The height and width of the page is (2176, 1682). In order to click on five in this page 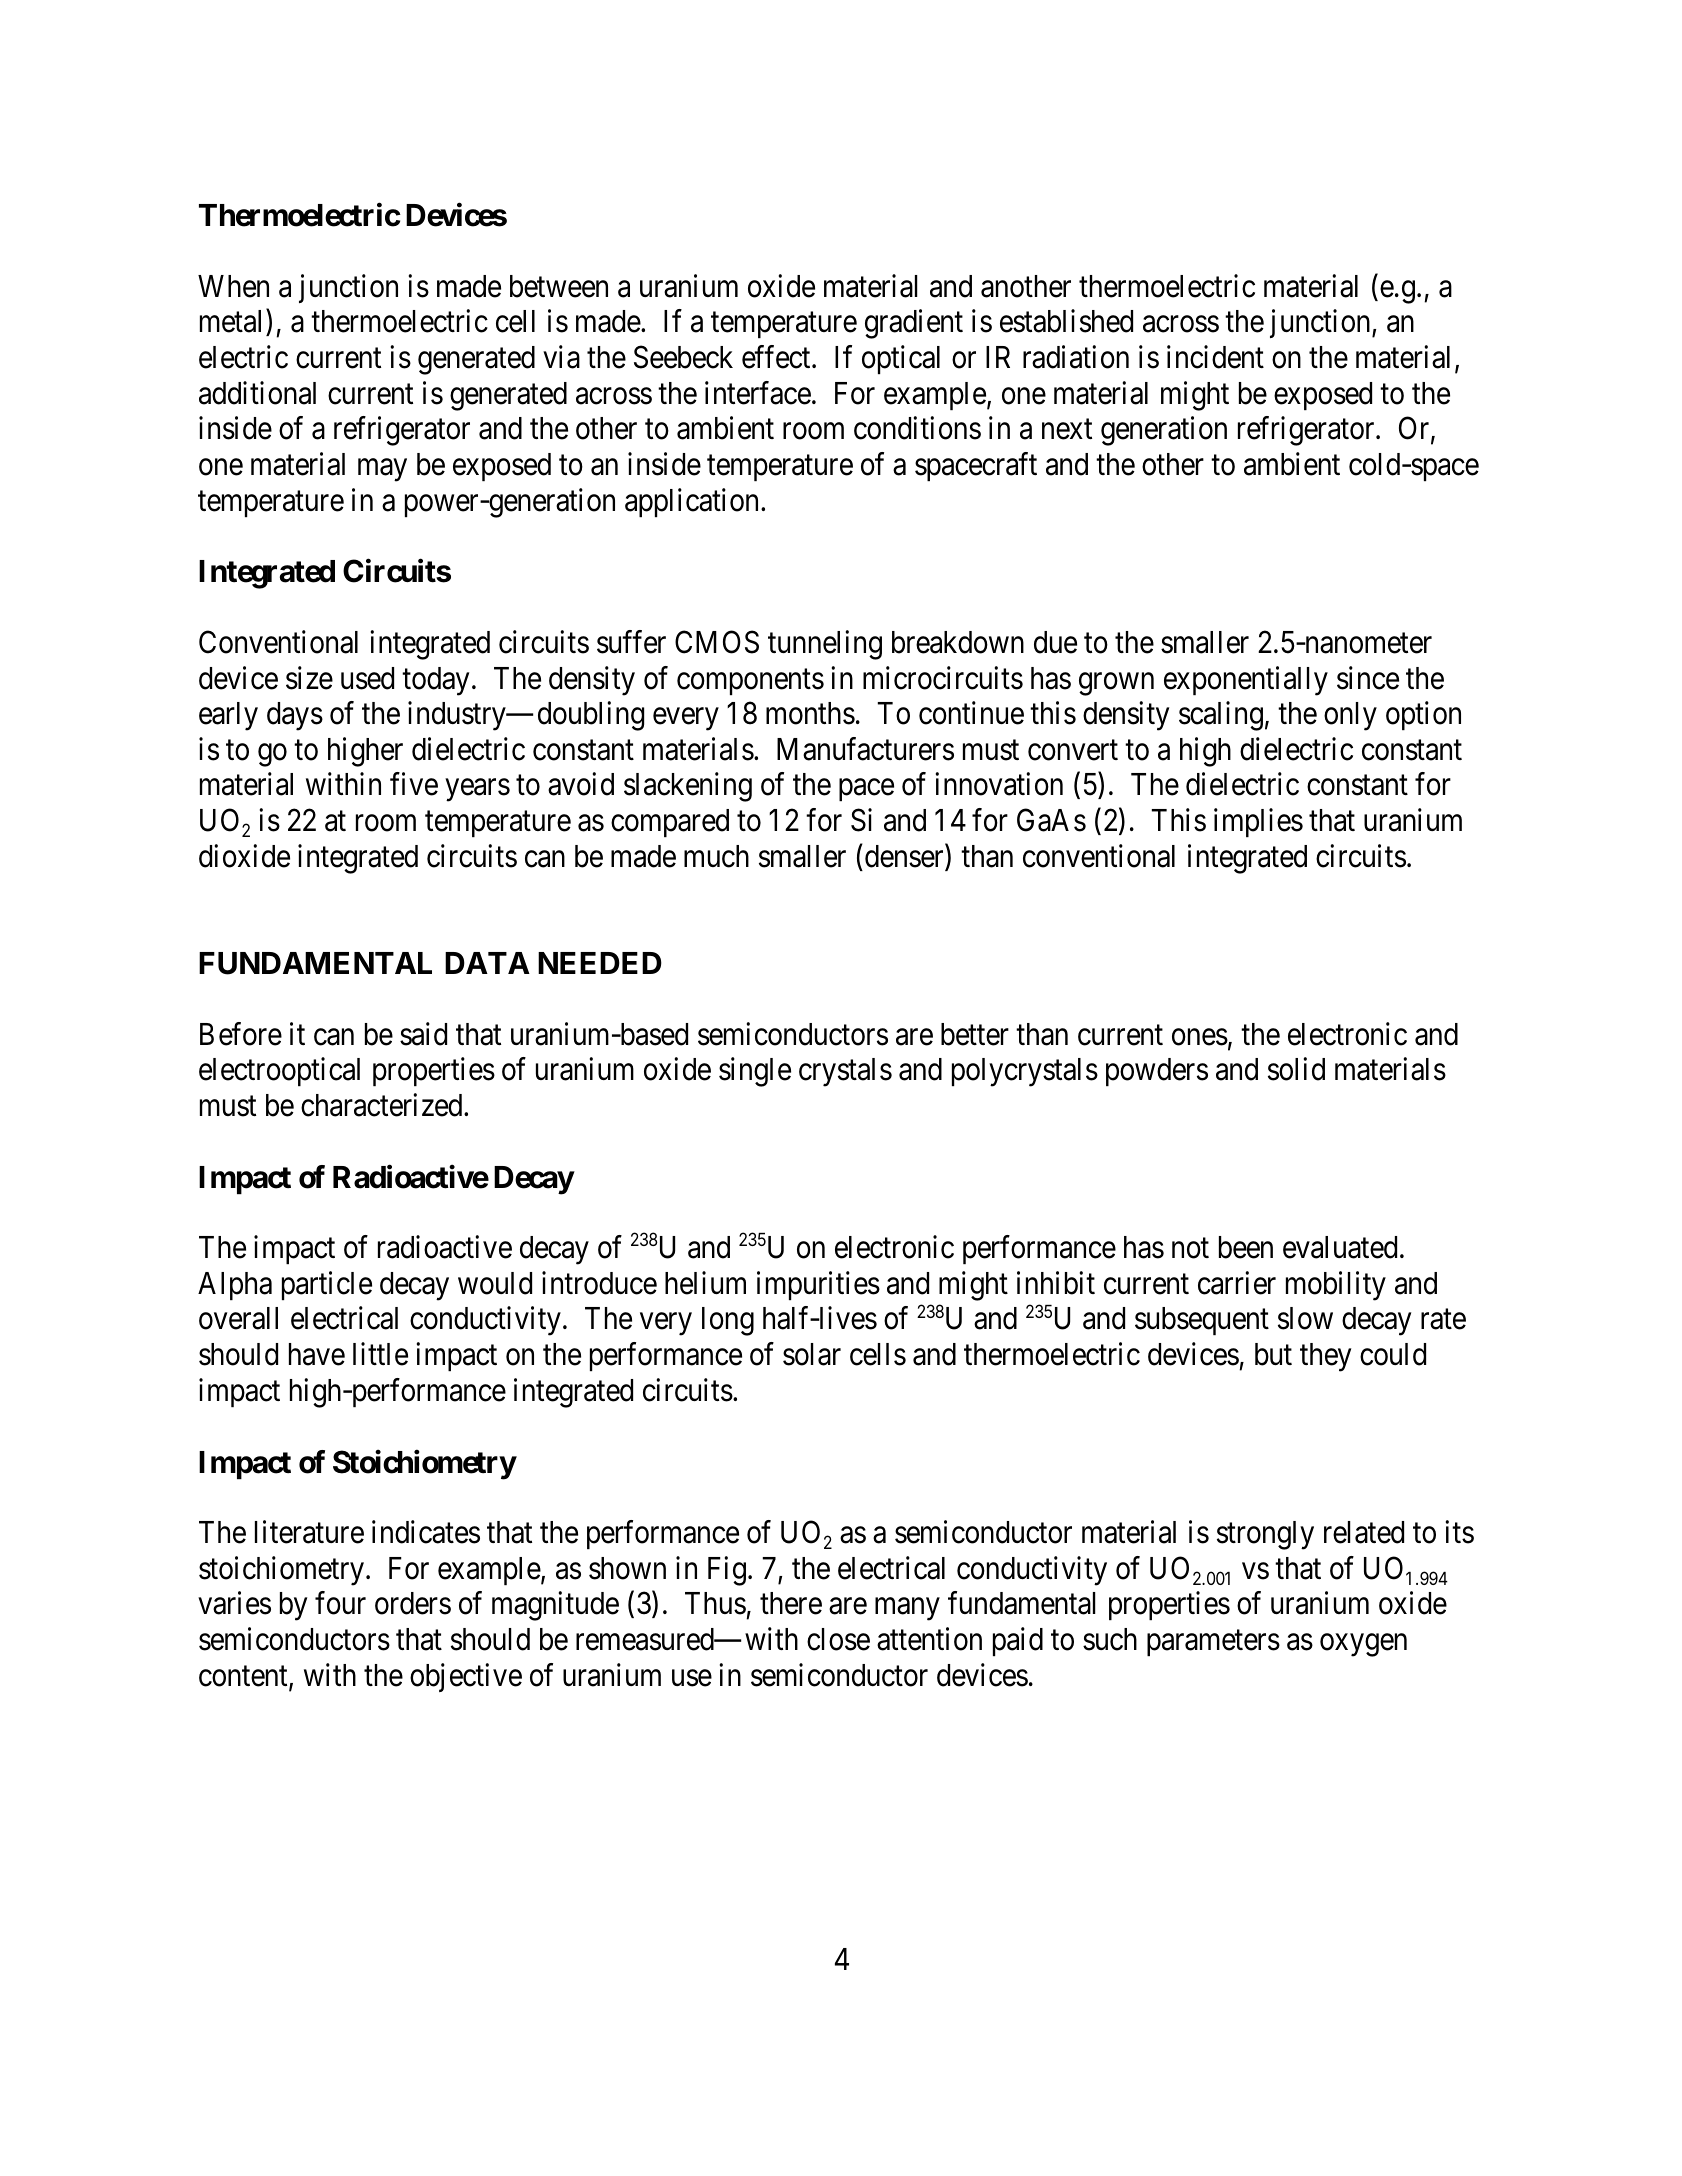, I will do `click(414, 784)`.
